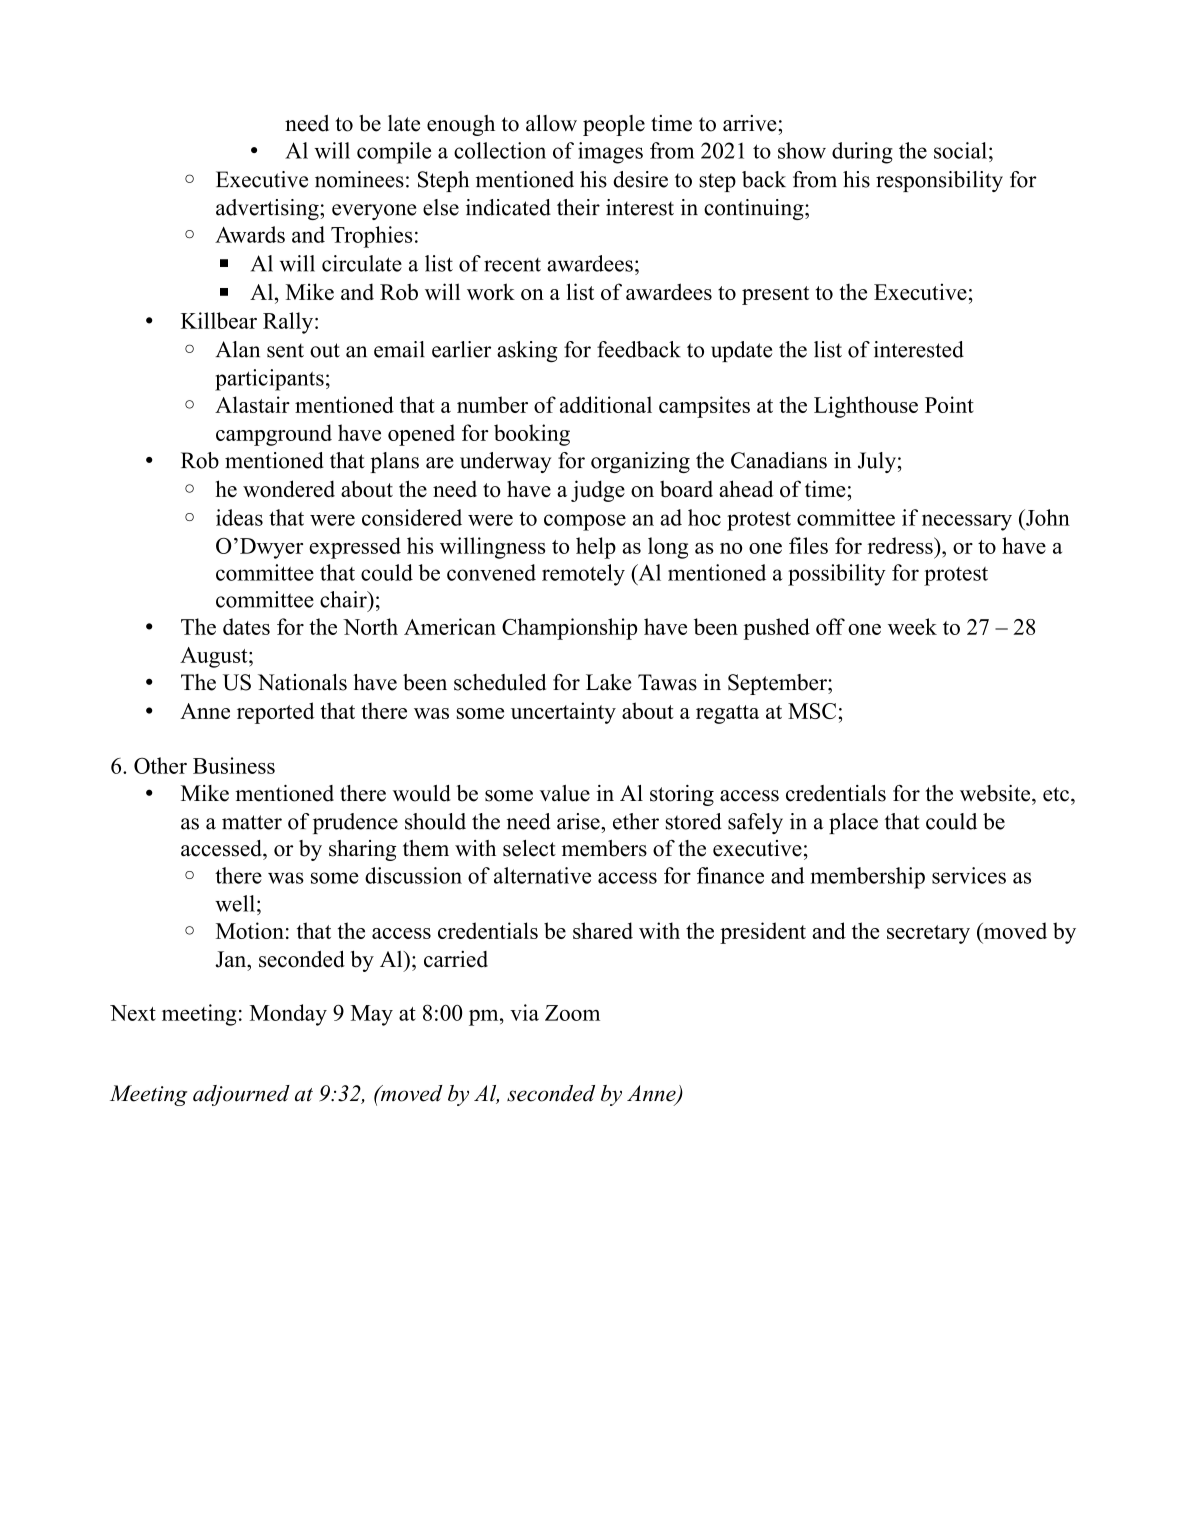 This screenshot has height=1539, width=1189. What do you see at coordinates (268, 209) in the screenshot?
I see `advertising` at bounding box center [268, 209].
